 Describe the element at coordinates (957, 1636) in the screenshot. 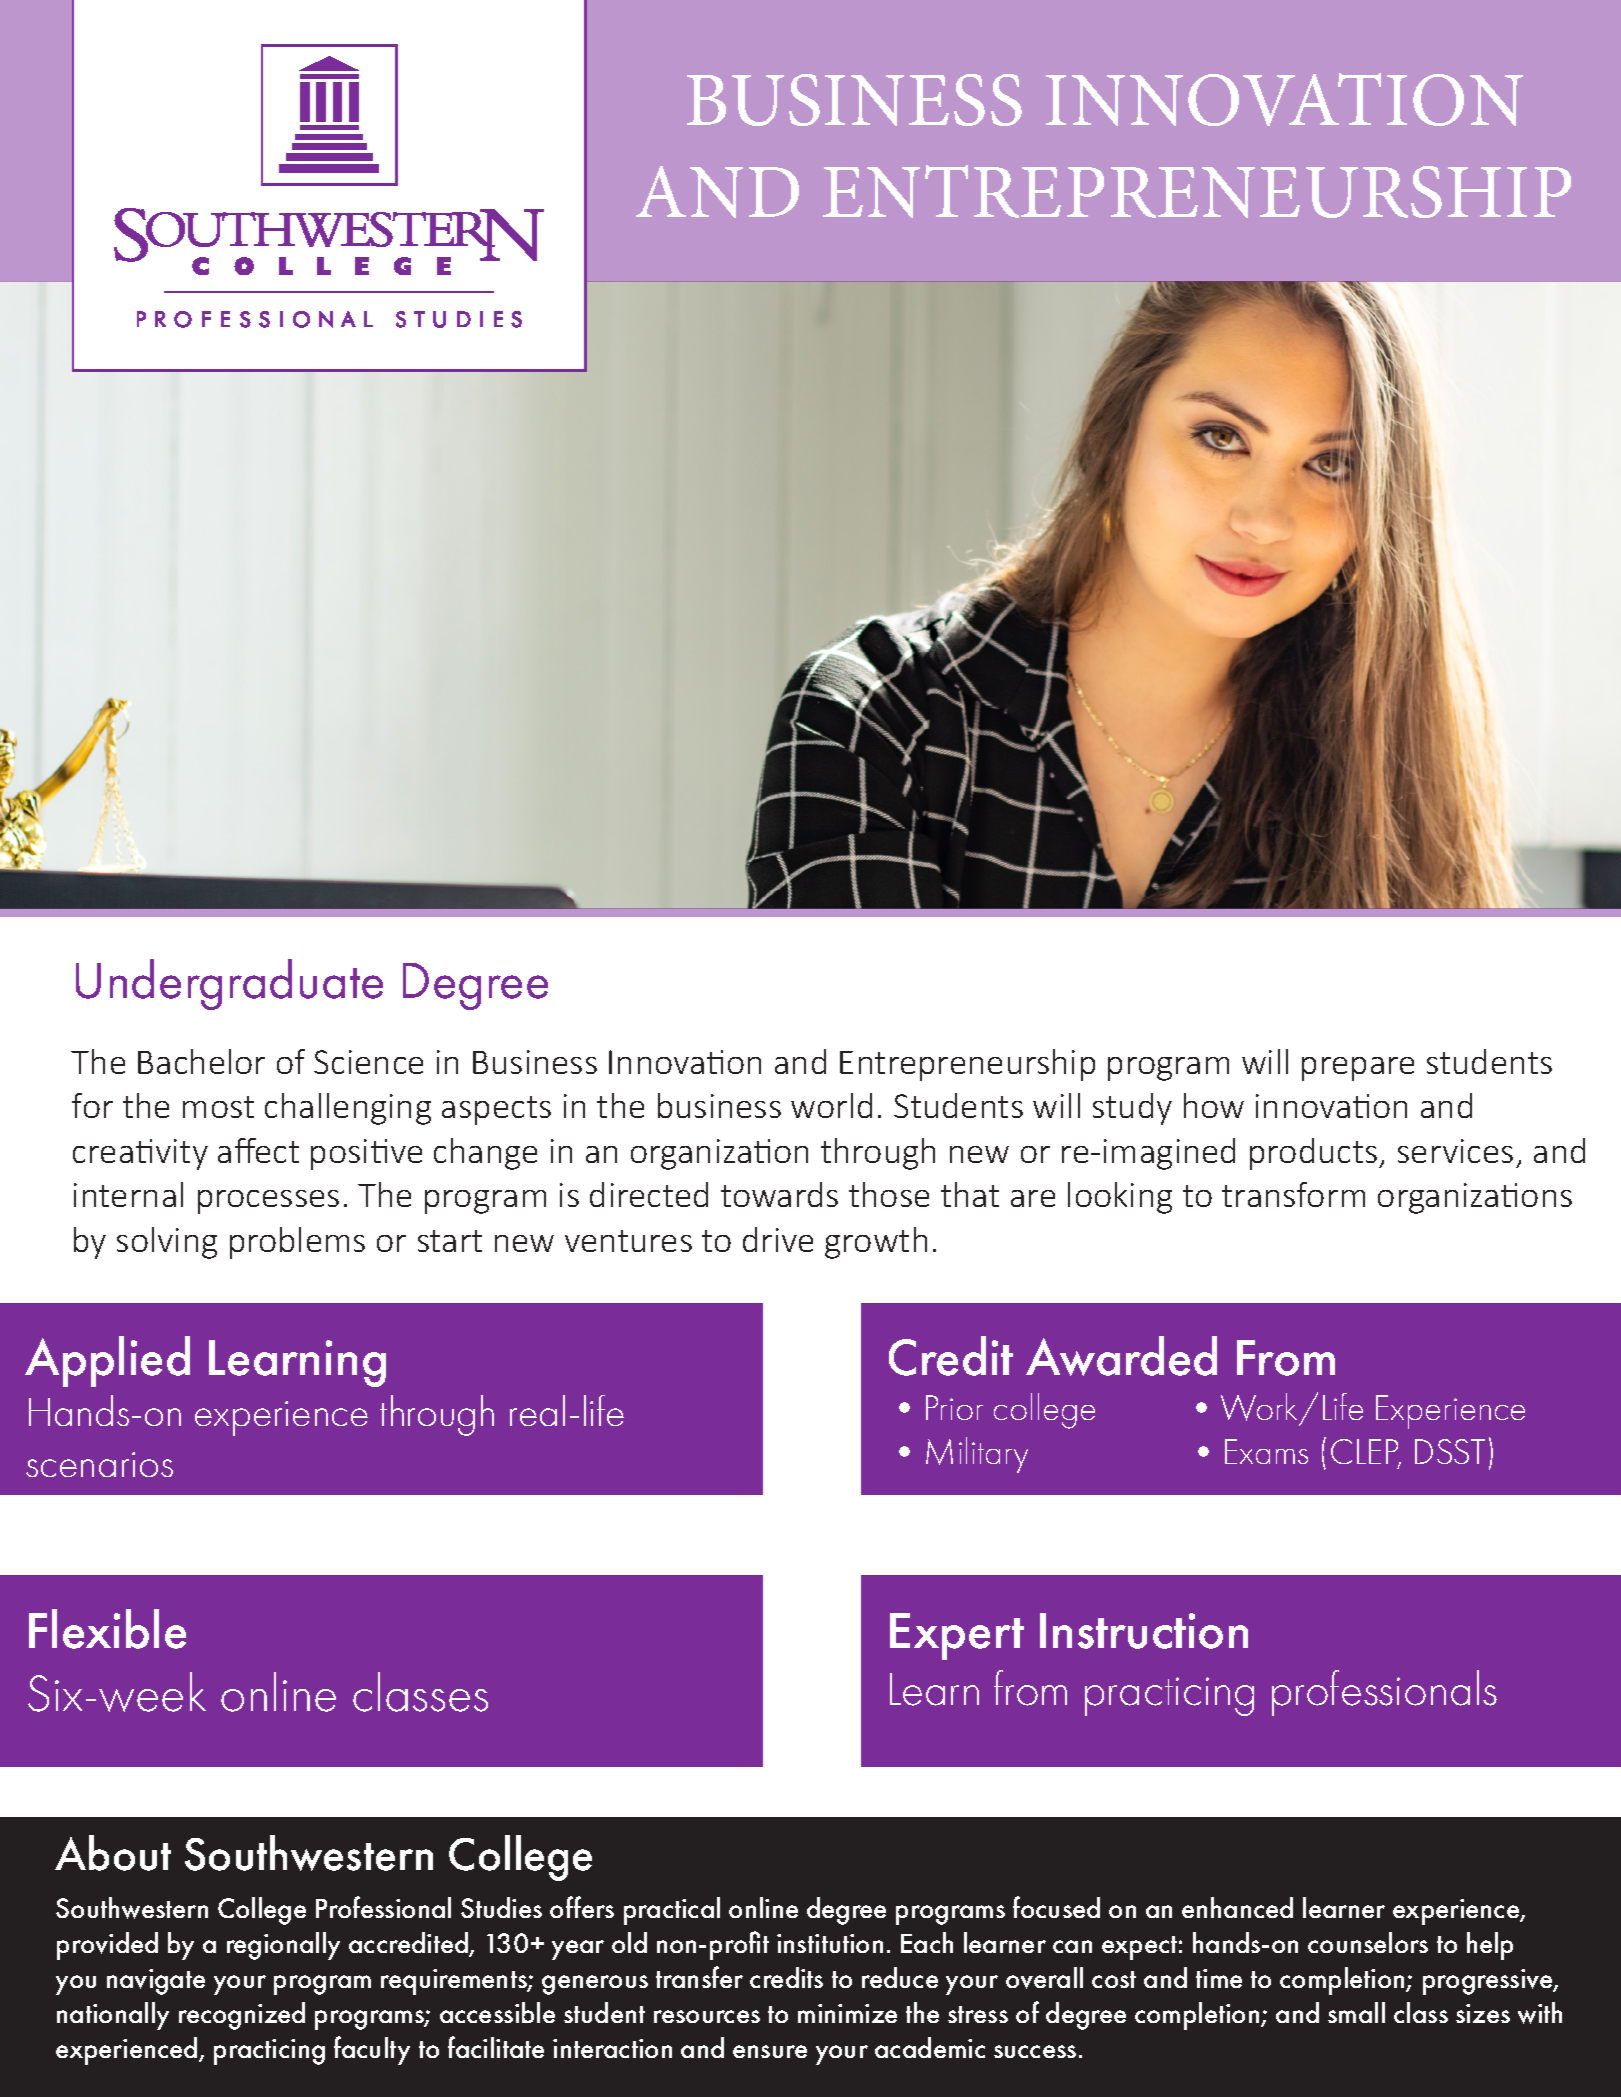

I see `Expert` at that location.
